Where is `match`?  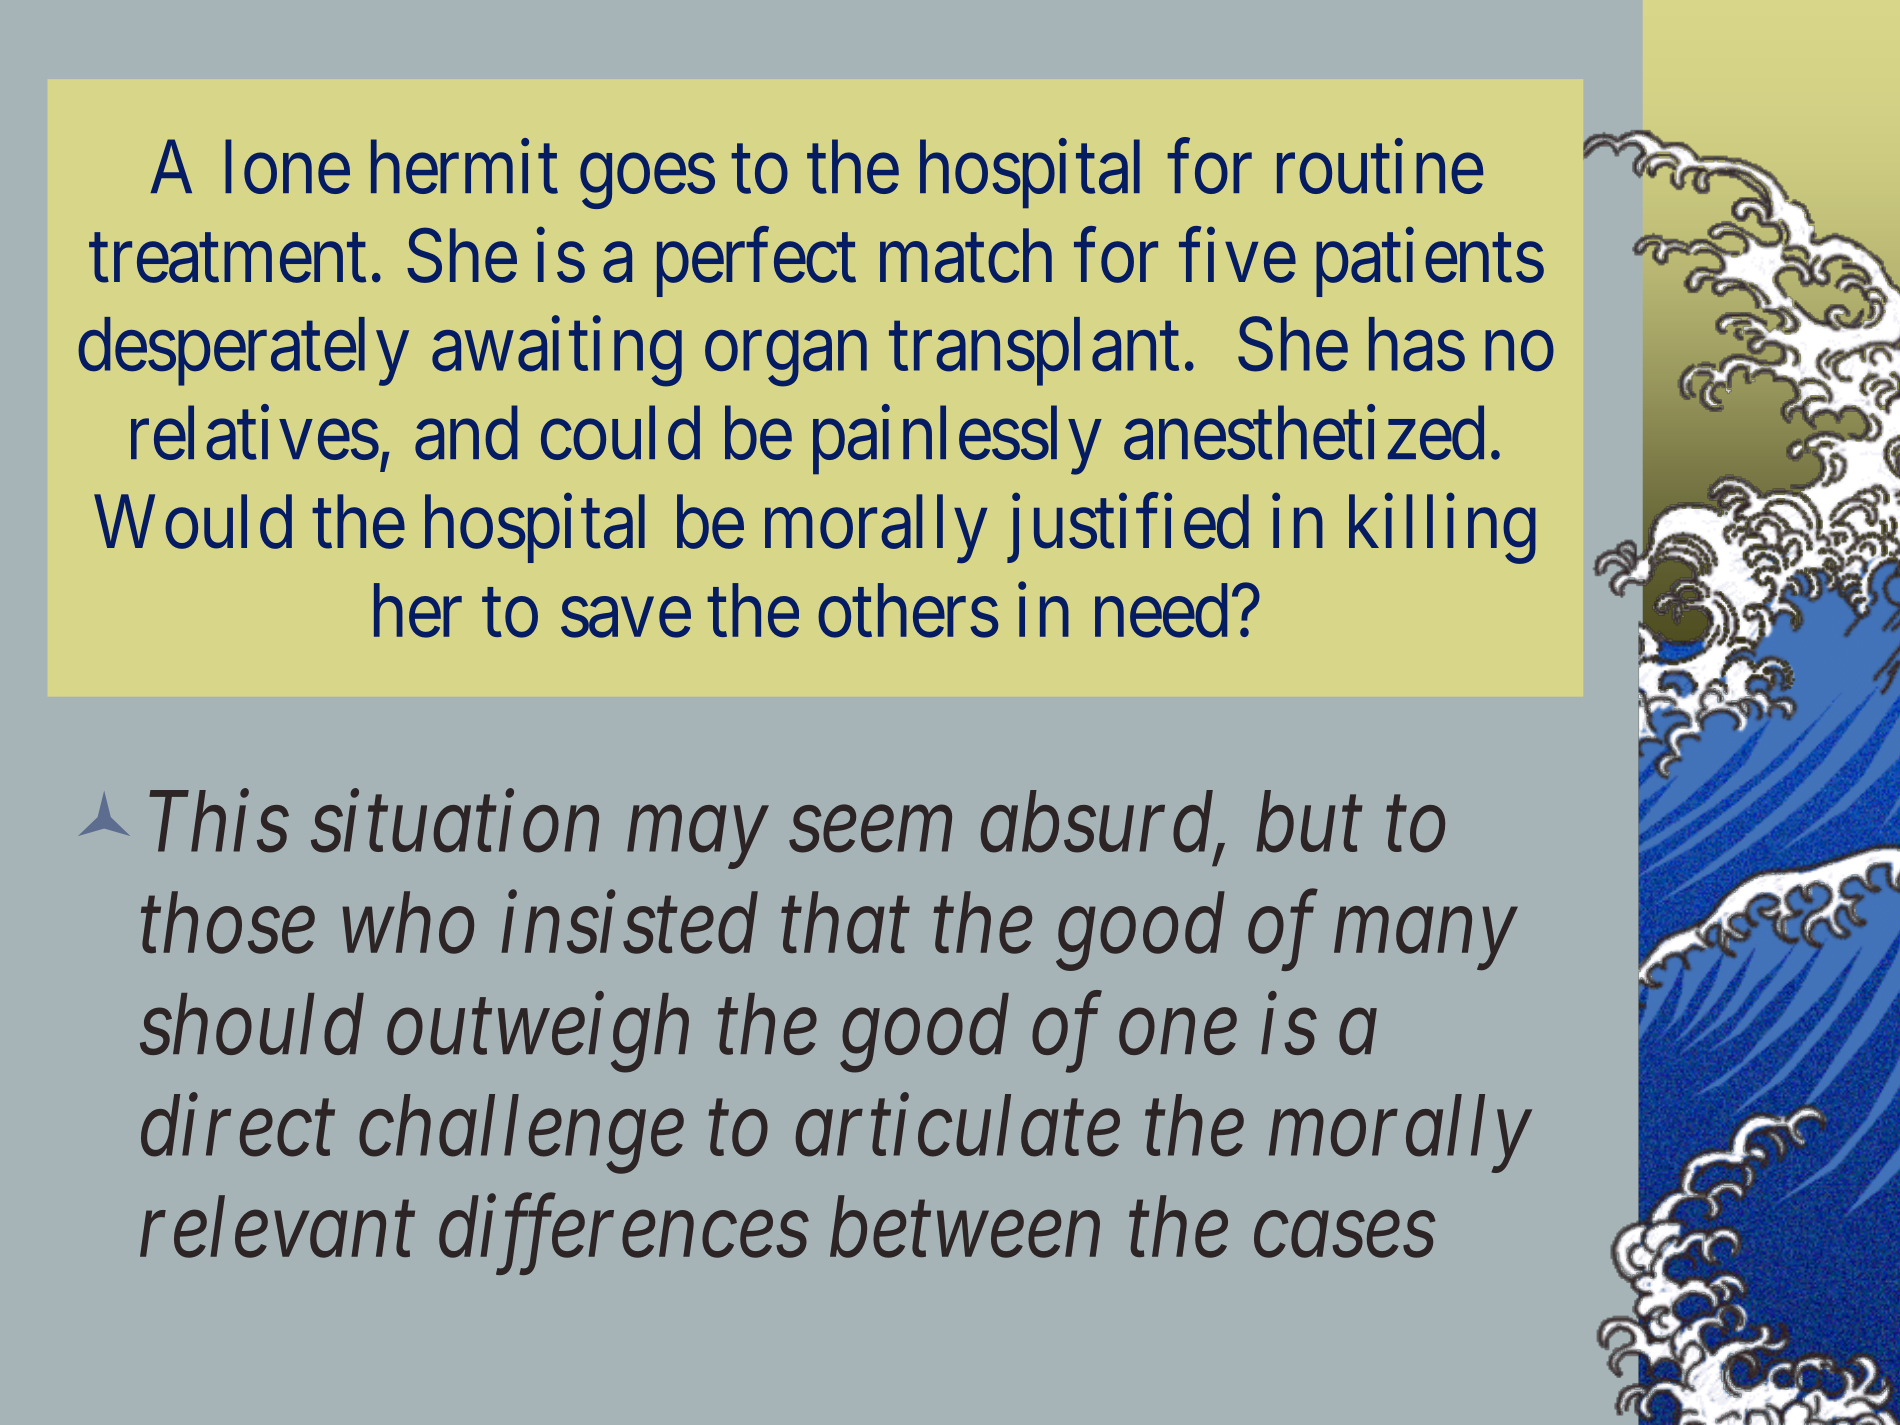 match is located at coordinates (966, 256).
